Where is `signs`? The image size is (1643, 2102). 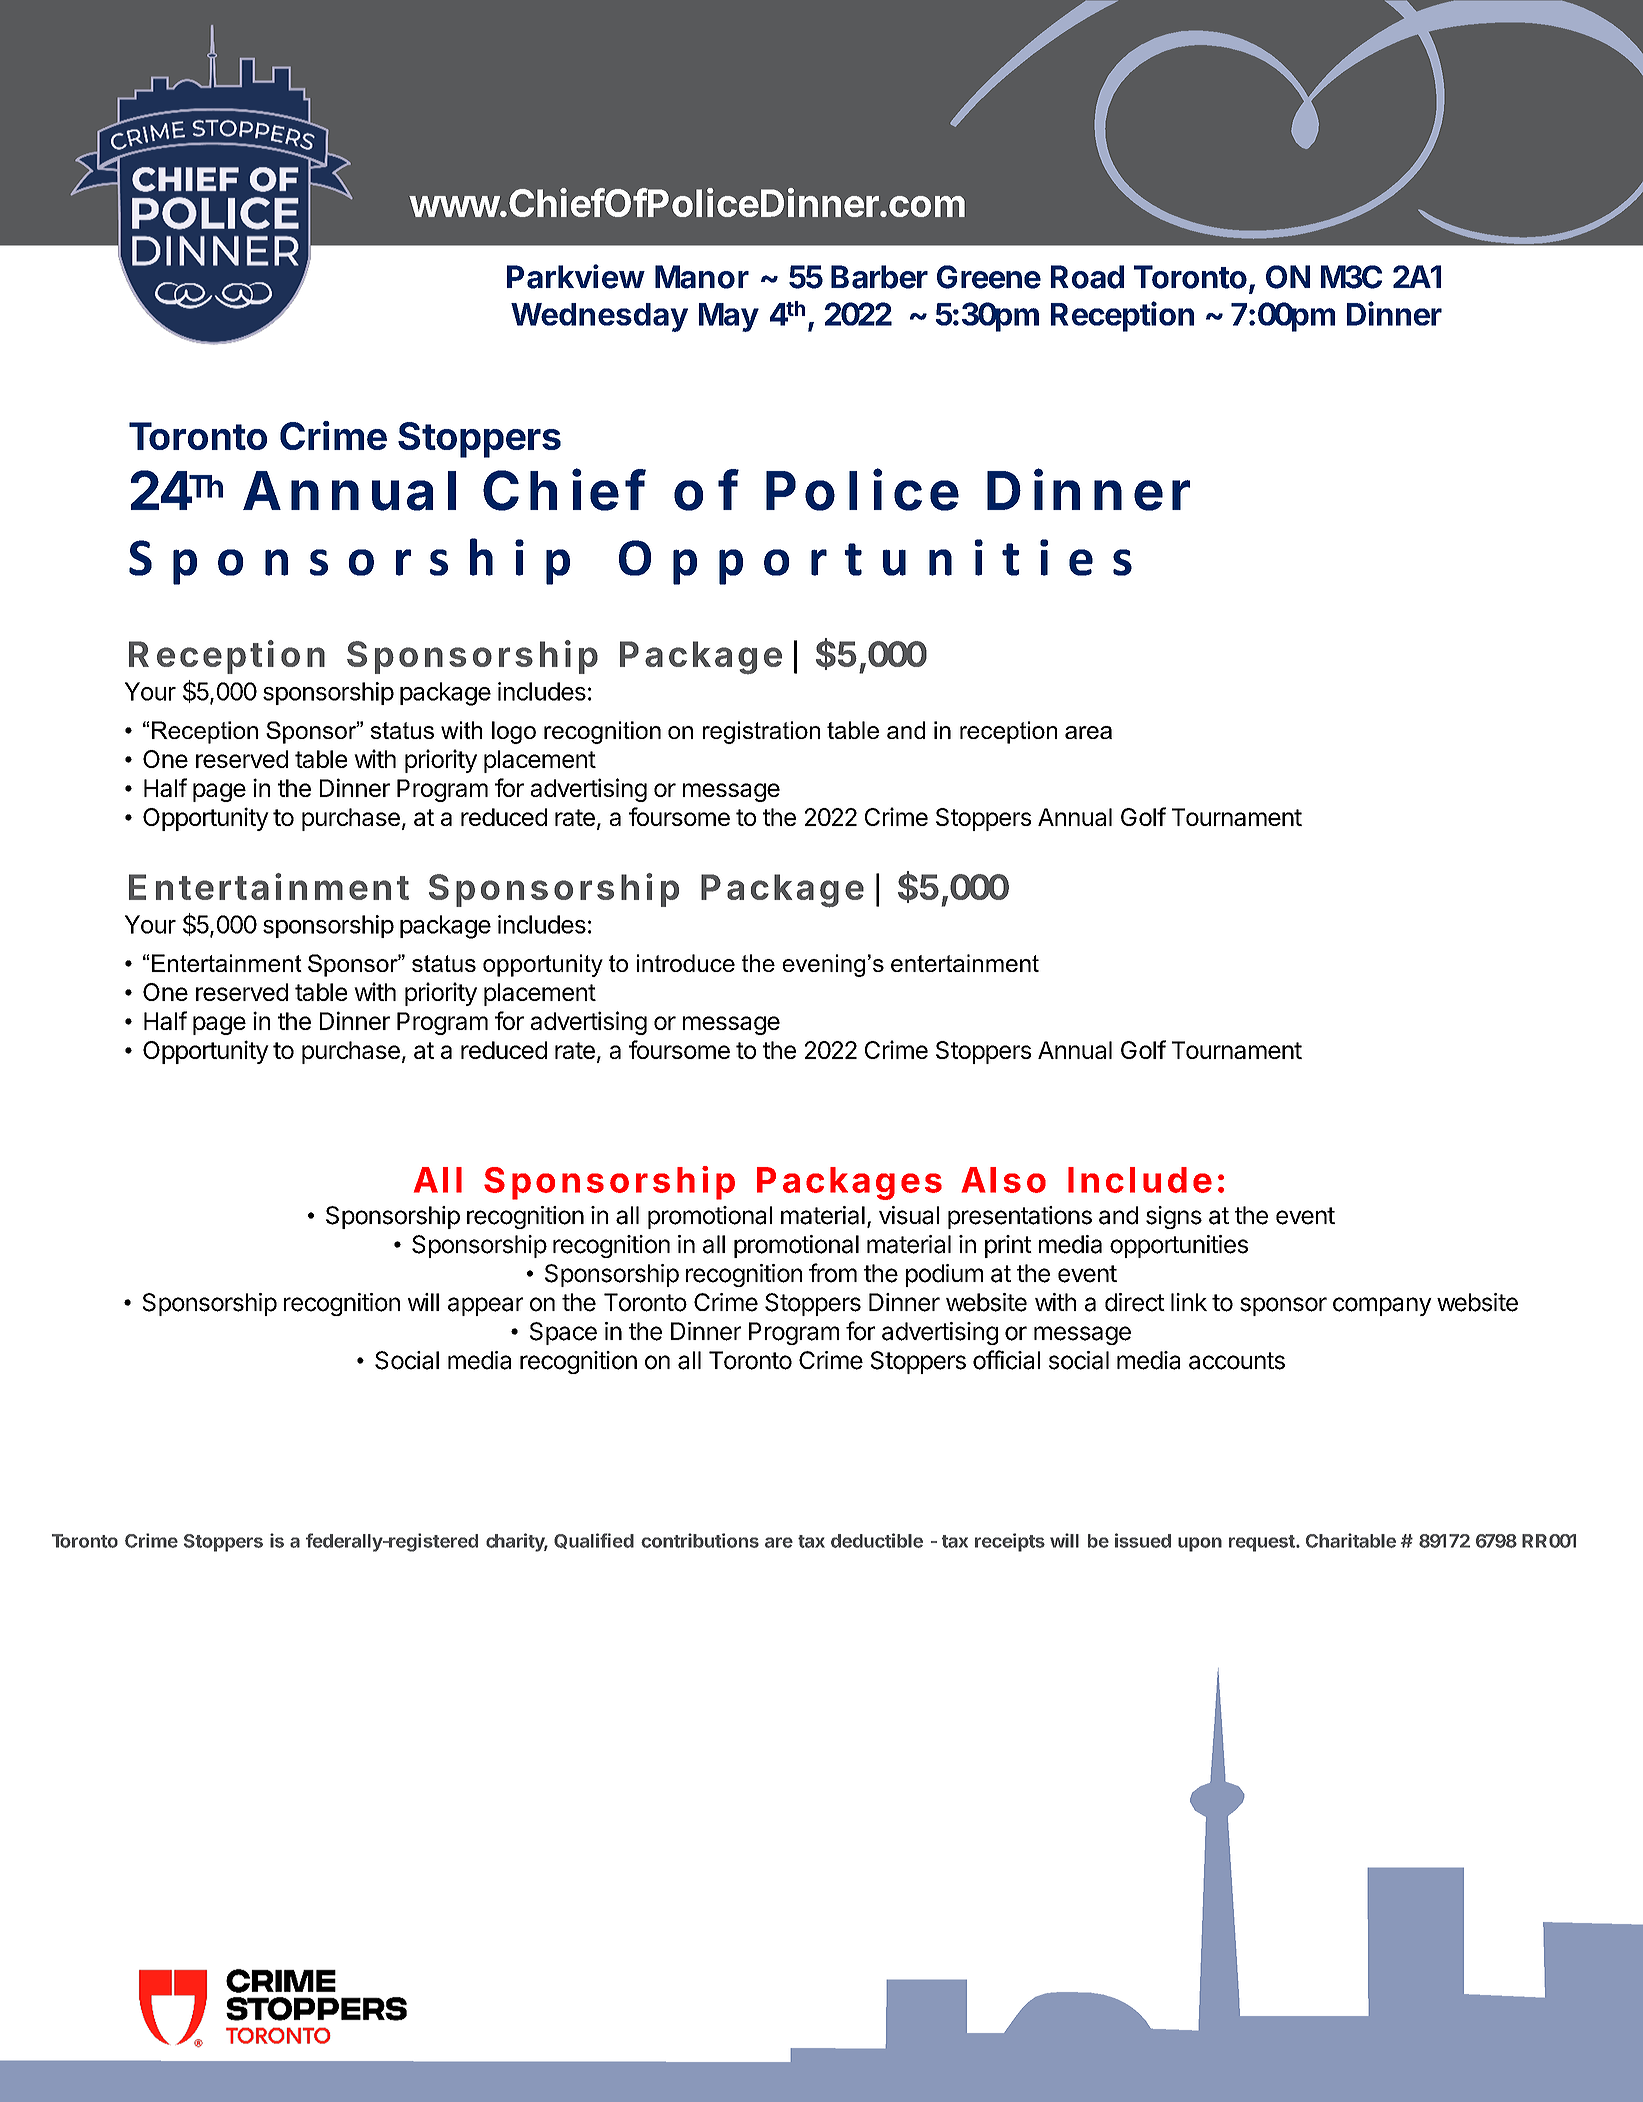 signs is located at coordinates (1174, 1217).
